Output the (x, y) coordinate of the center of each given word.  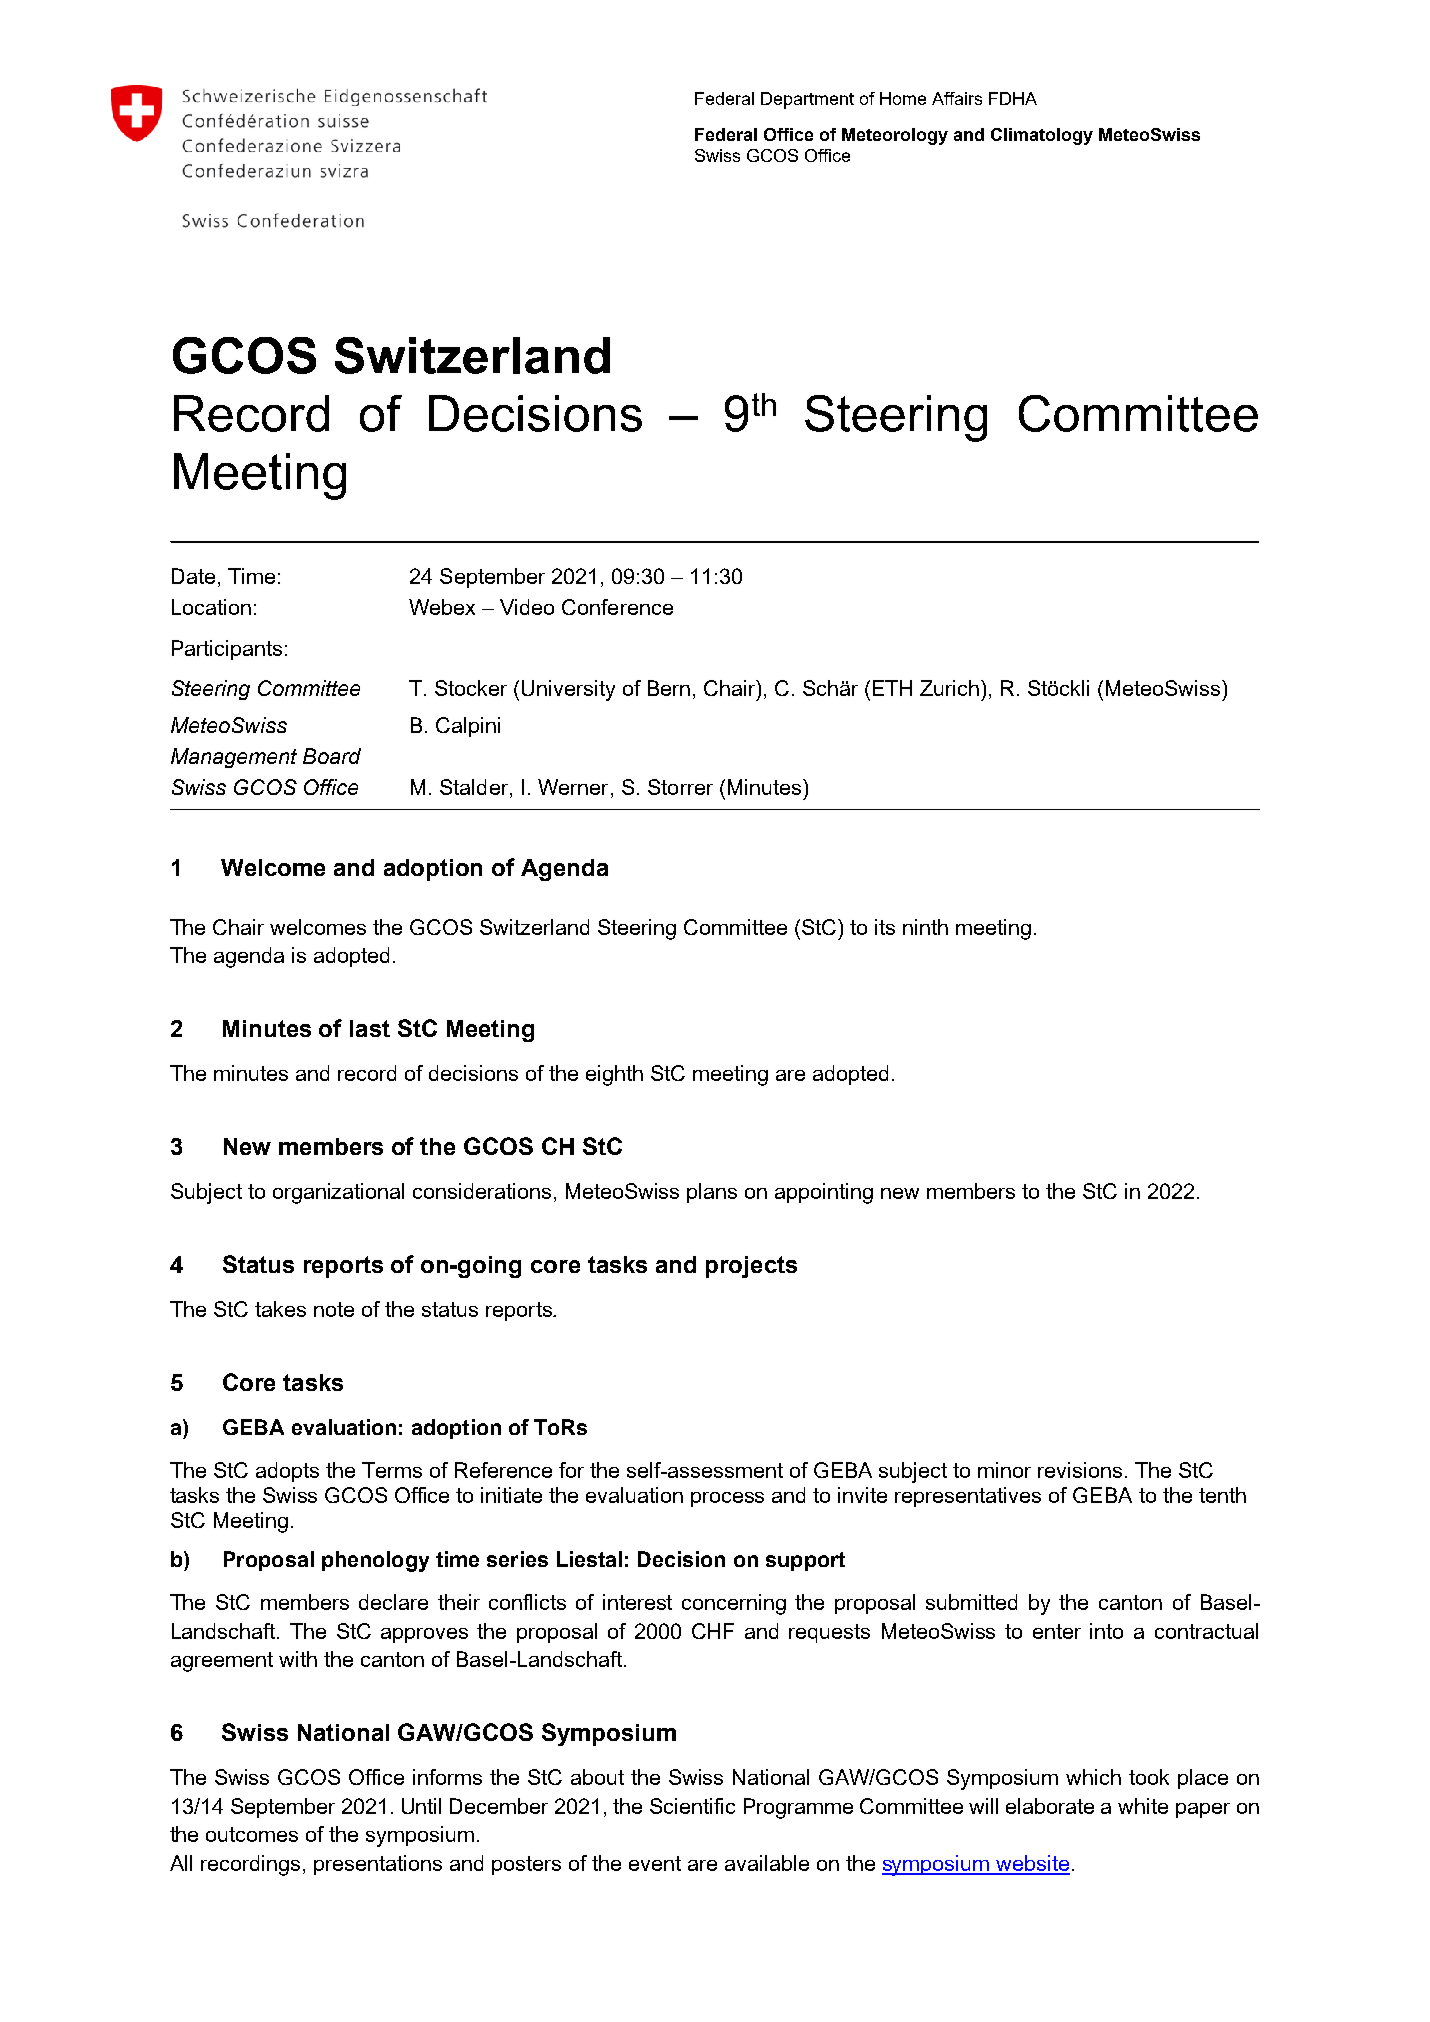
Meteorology (895, 136)
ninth (925, 927)
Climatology (1042, 136)
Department (807, 100)
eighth (614, 1075)
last (370, 1028)
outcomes (252, 1834)
